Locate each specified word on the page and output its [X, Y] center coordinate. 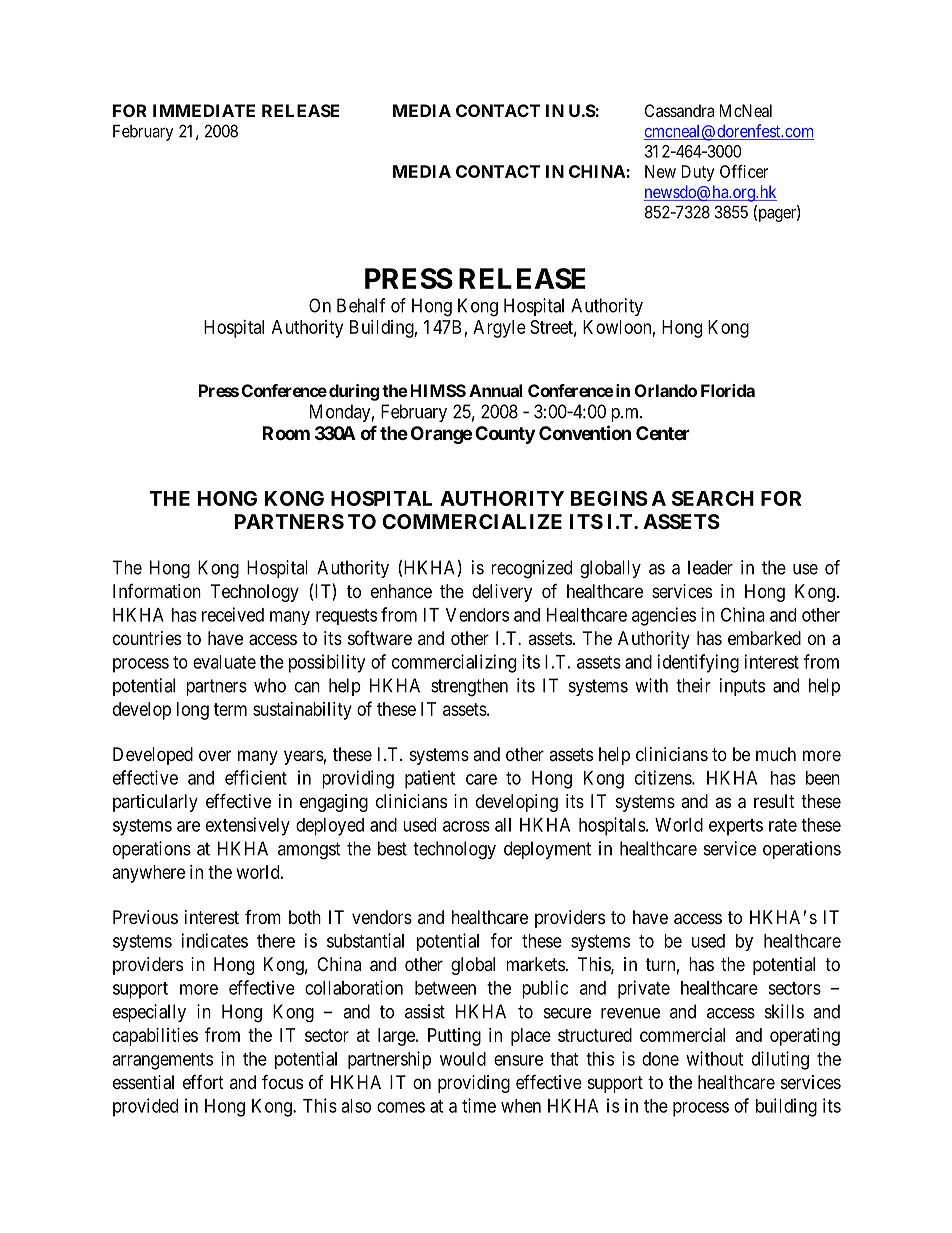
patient [430, 779]
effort [203, 1082]
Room [286, 433]
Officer [744, 171]
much [776, 754]
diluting [780, 1060]
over [215, 755]
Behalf [361, 305]
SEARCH [713, 498]
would [463, 1059]
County [505, 435]
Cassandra [679, 110]
